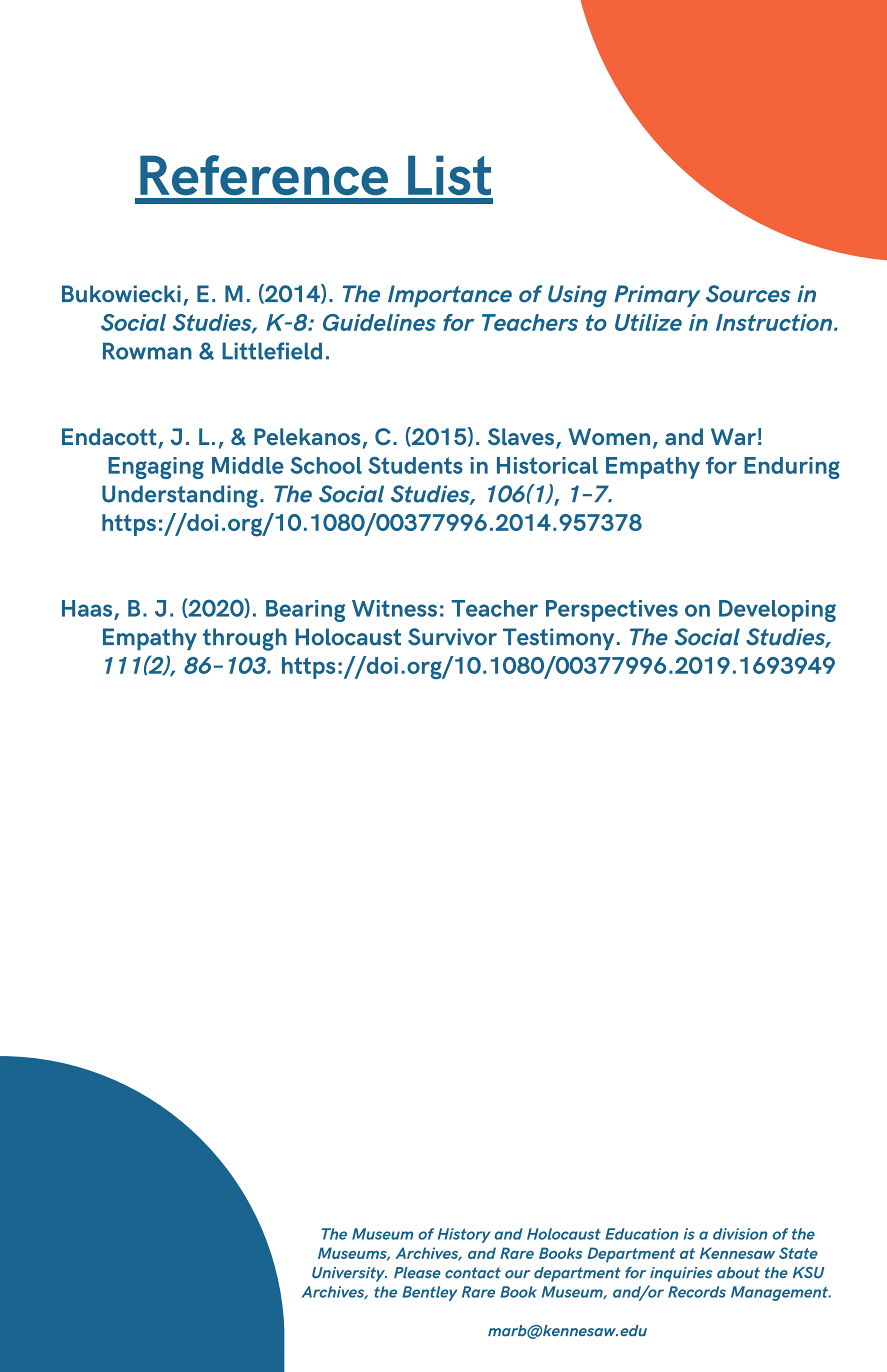 The height and width of the screenshot is (1372, 887). What do you see at coordinates (748, 294) in the screenshot?
I see `Sources` at bounding box center [748, 294].
